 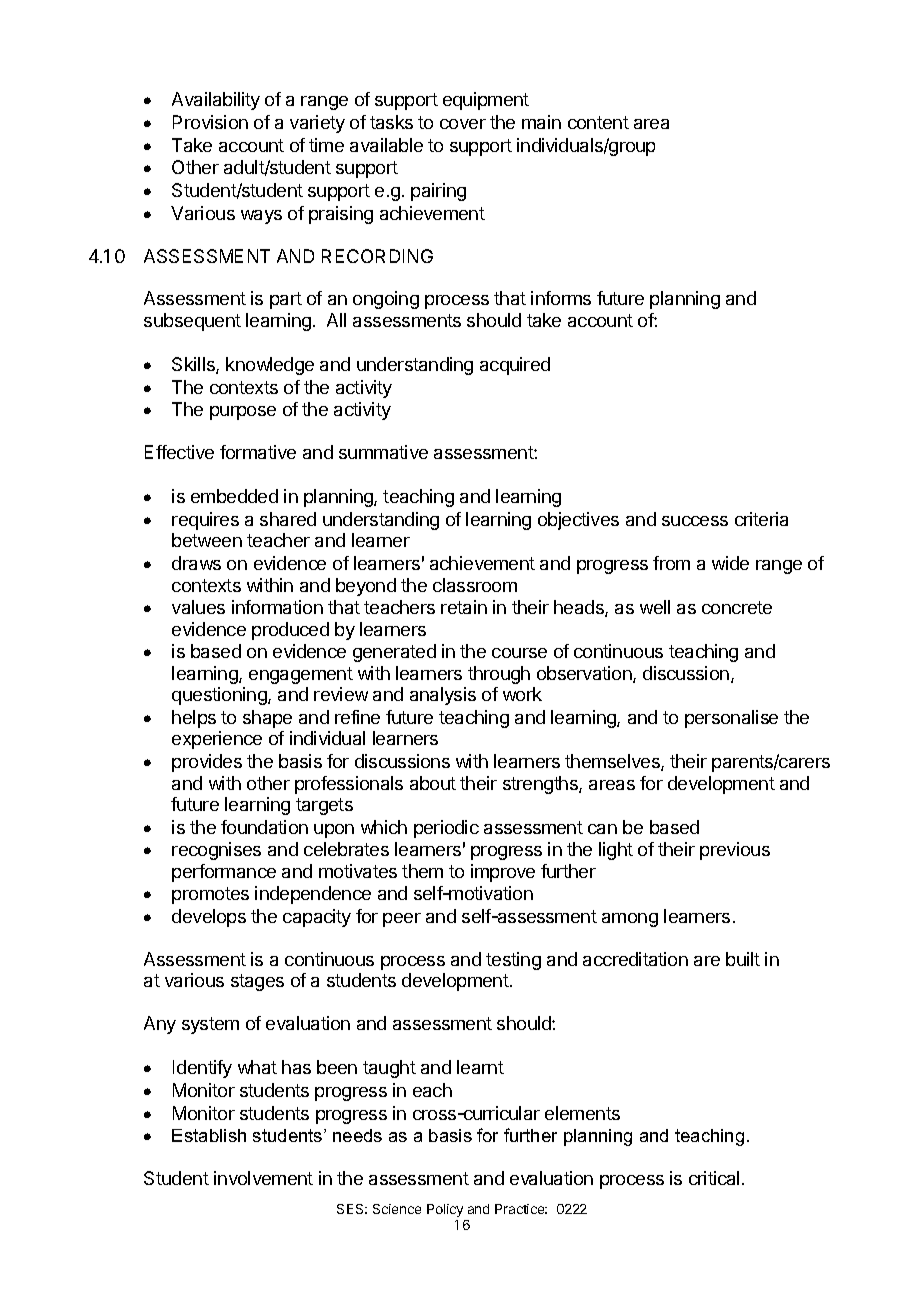 I want to click on questioning, so click(x=220, y=696).
